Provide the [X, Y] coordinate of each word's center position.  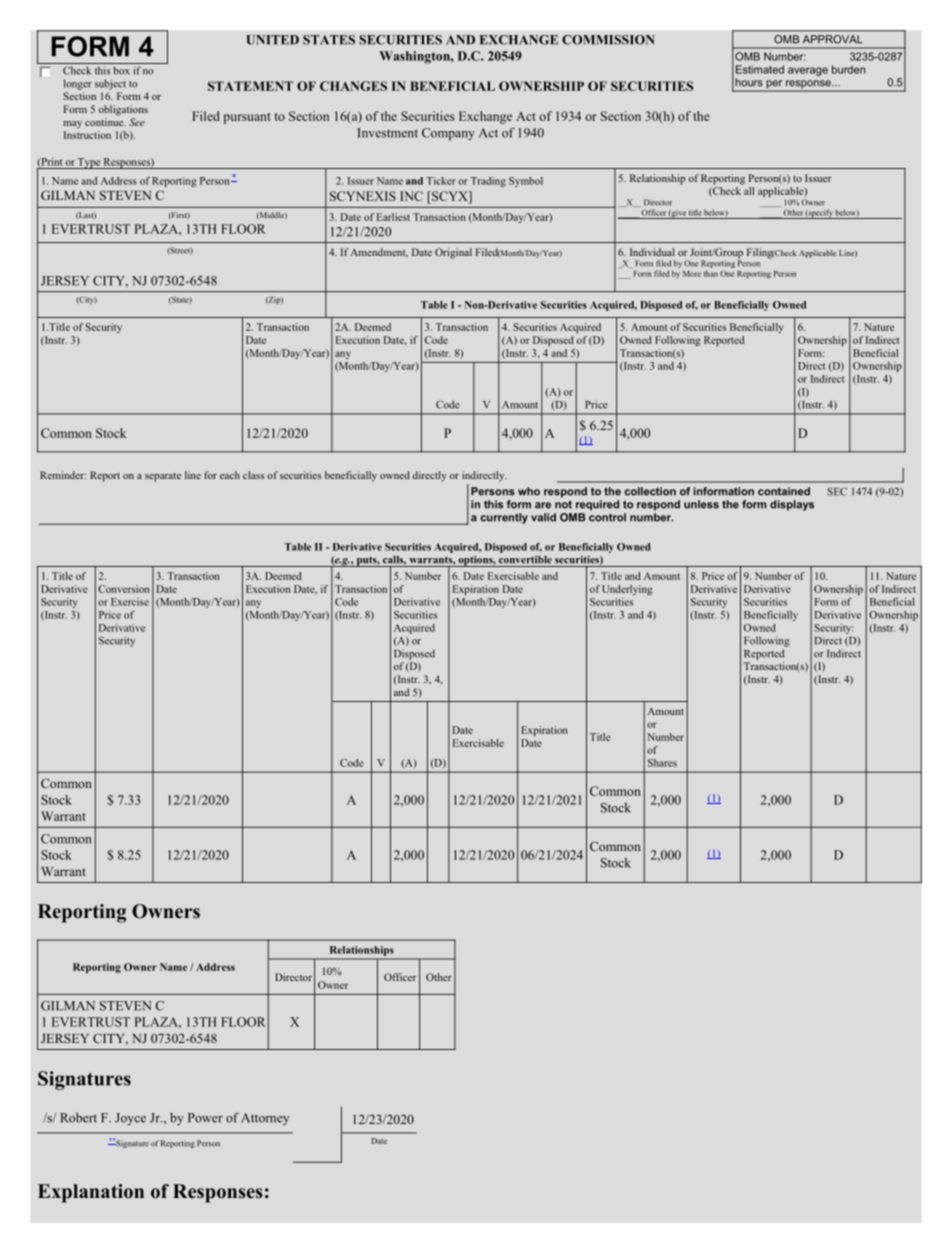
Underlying [627, 590]
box [122, 70]
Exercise [130, 602]
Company [448, 134]
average [808, 71]
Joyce [130, 1119]
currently [504, 518]
